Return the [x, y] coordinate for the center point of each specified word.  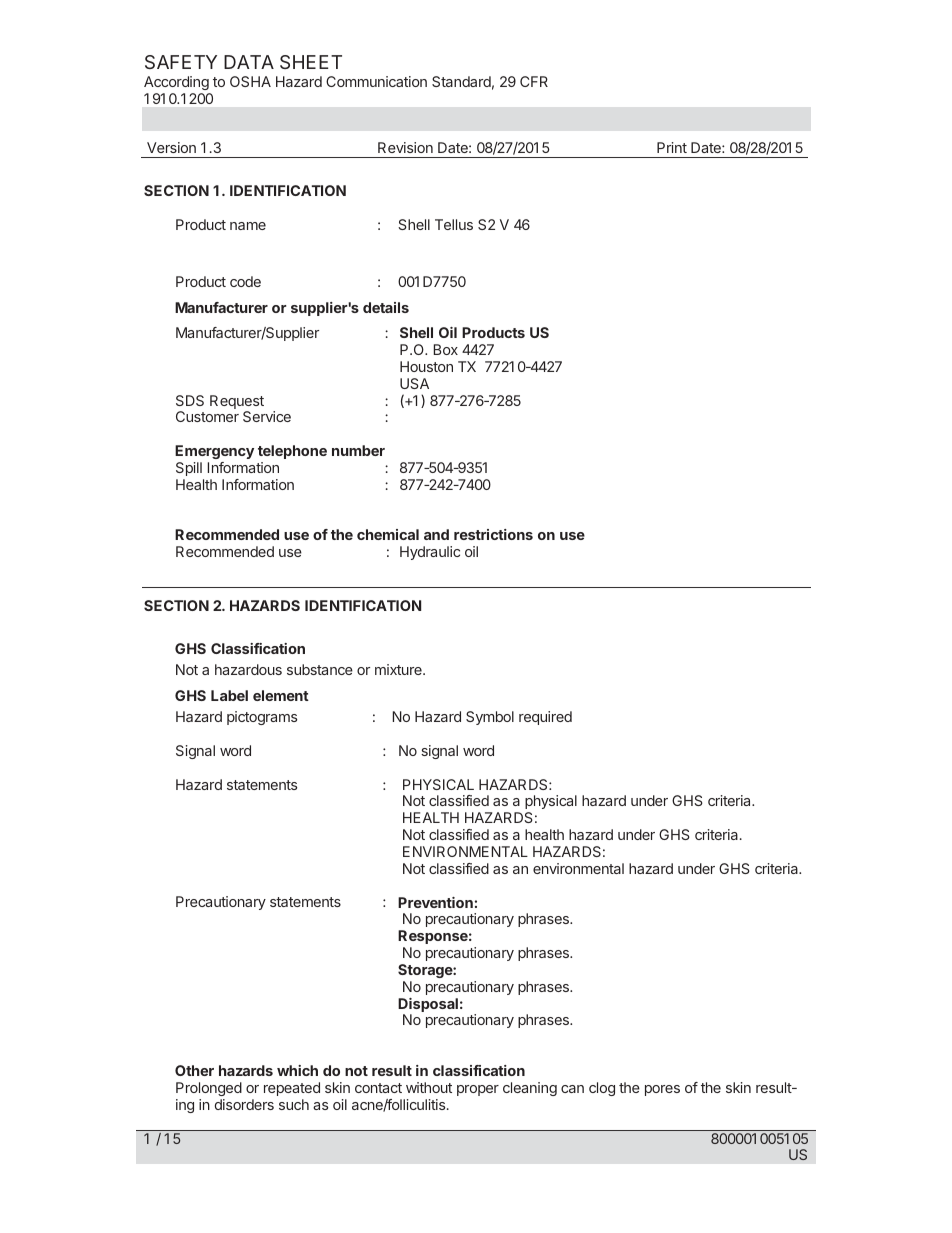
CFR [534, 81]
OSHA [250, 81]
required [545, 718]
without [429, 1087]
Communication [376, 81]
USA [414, 383]
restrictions [493, 534]
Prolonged [209, 1089]
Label [229, 695]
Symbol [490, 718]
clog [602, 1089]
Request [237, 403]
